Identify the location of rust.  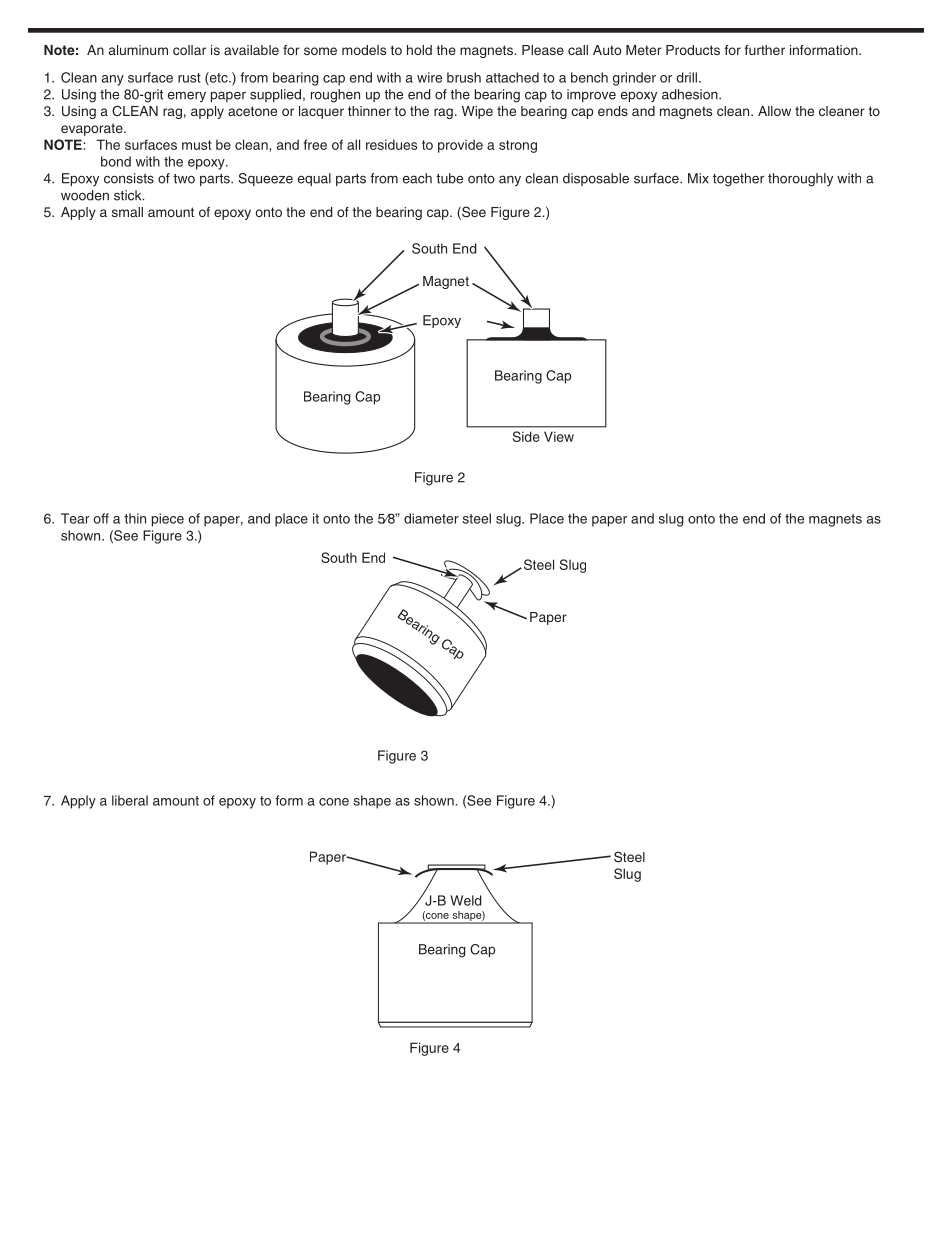
(189, 78).
